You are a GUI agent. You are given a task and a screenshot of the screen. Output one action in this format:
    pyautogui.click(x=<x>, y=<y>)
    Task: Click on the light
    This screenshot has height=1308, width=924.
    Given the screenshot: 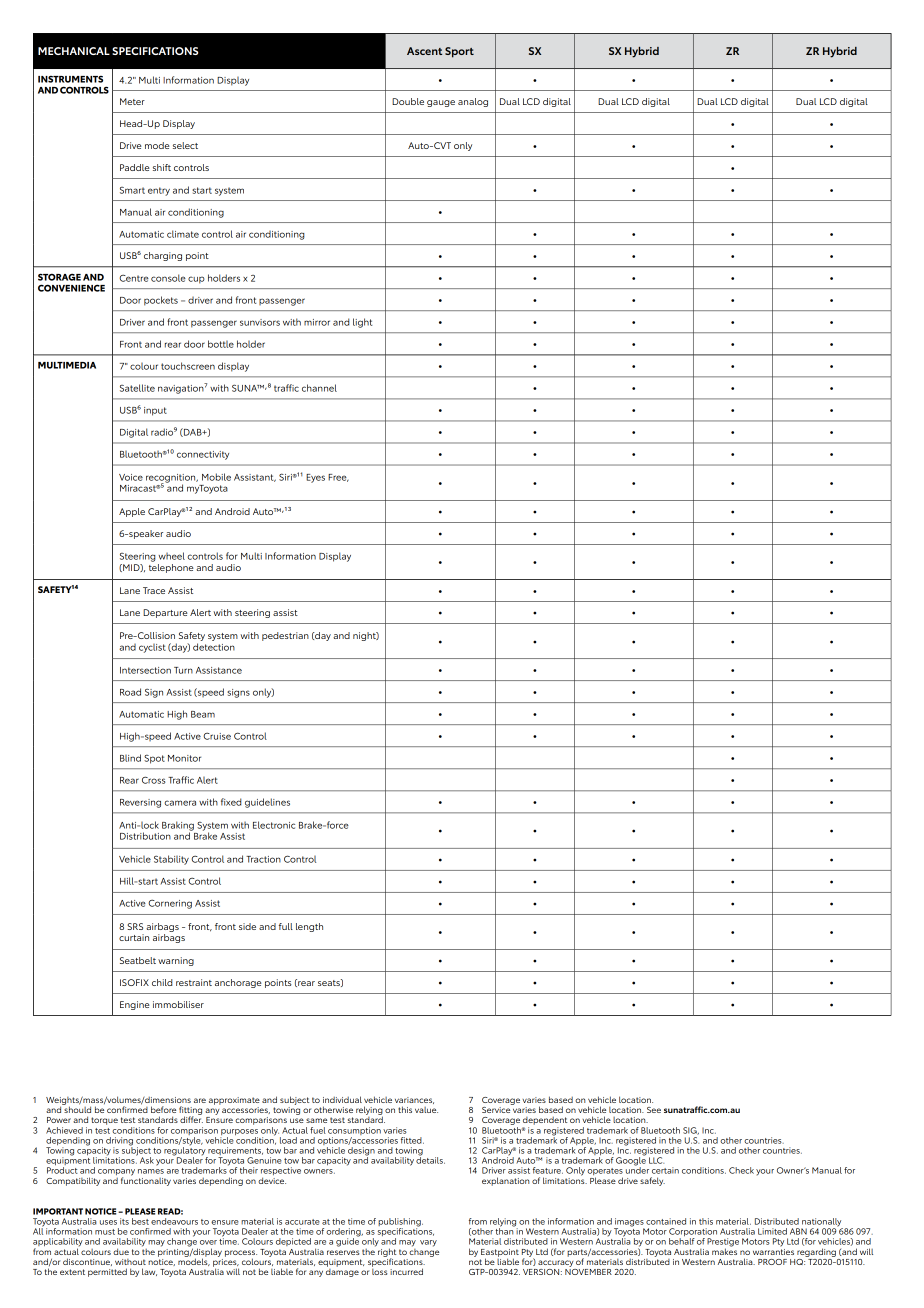 What is the action you would take?
    pyautogui.click(x=362, y=323)
